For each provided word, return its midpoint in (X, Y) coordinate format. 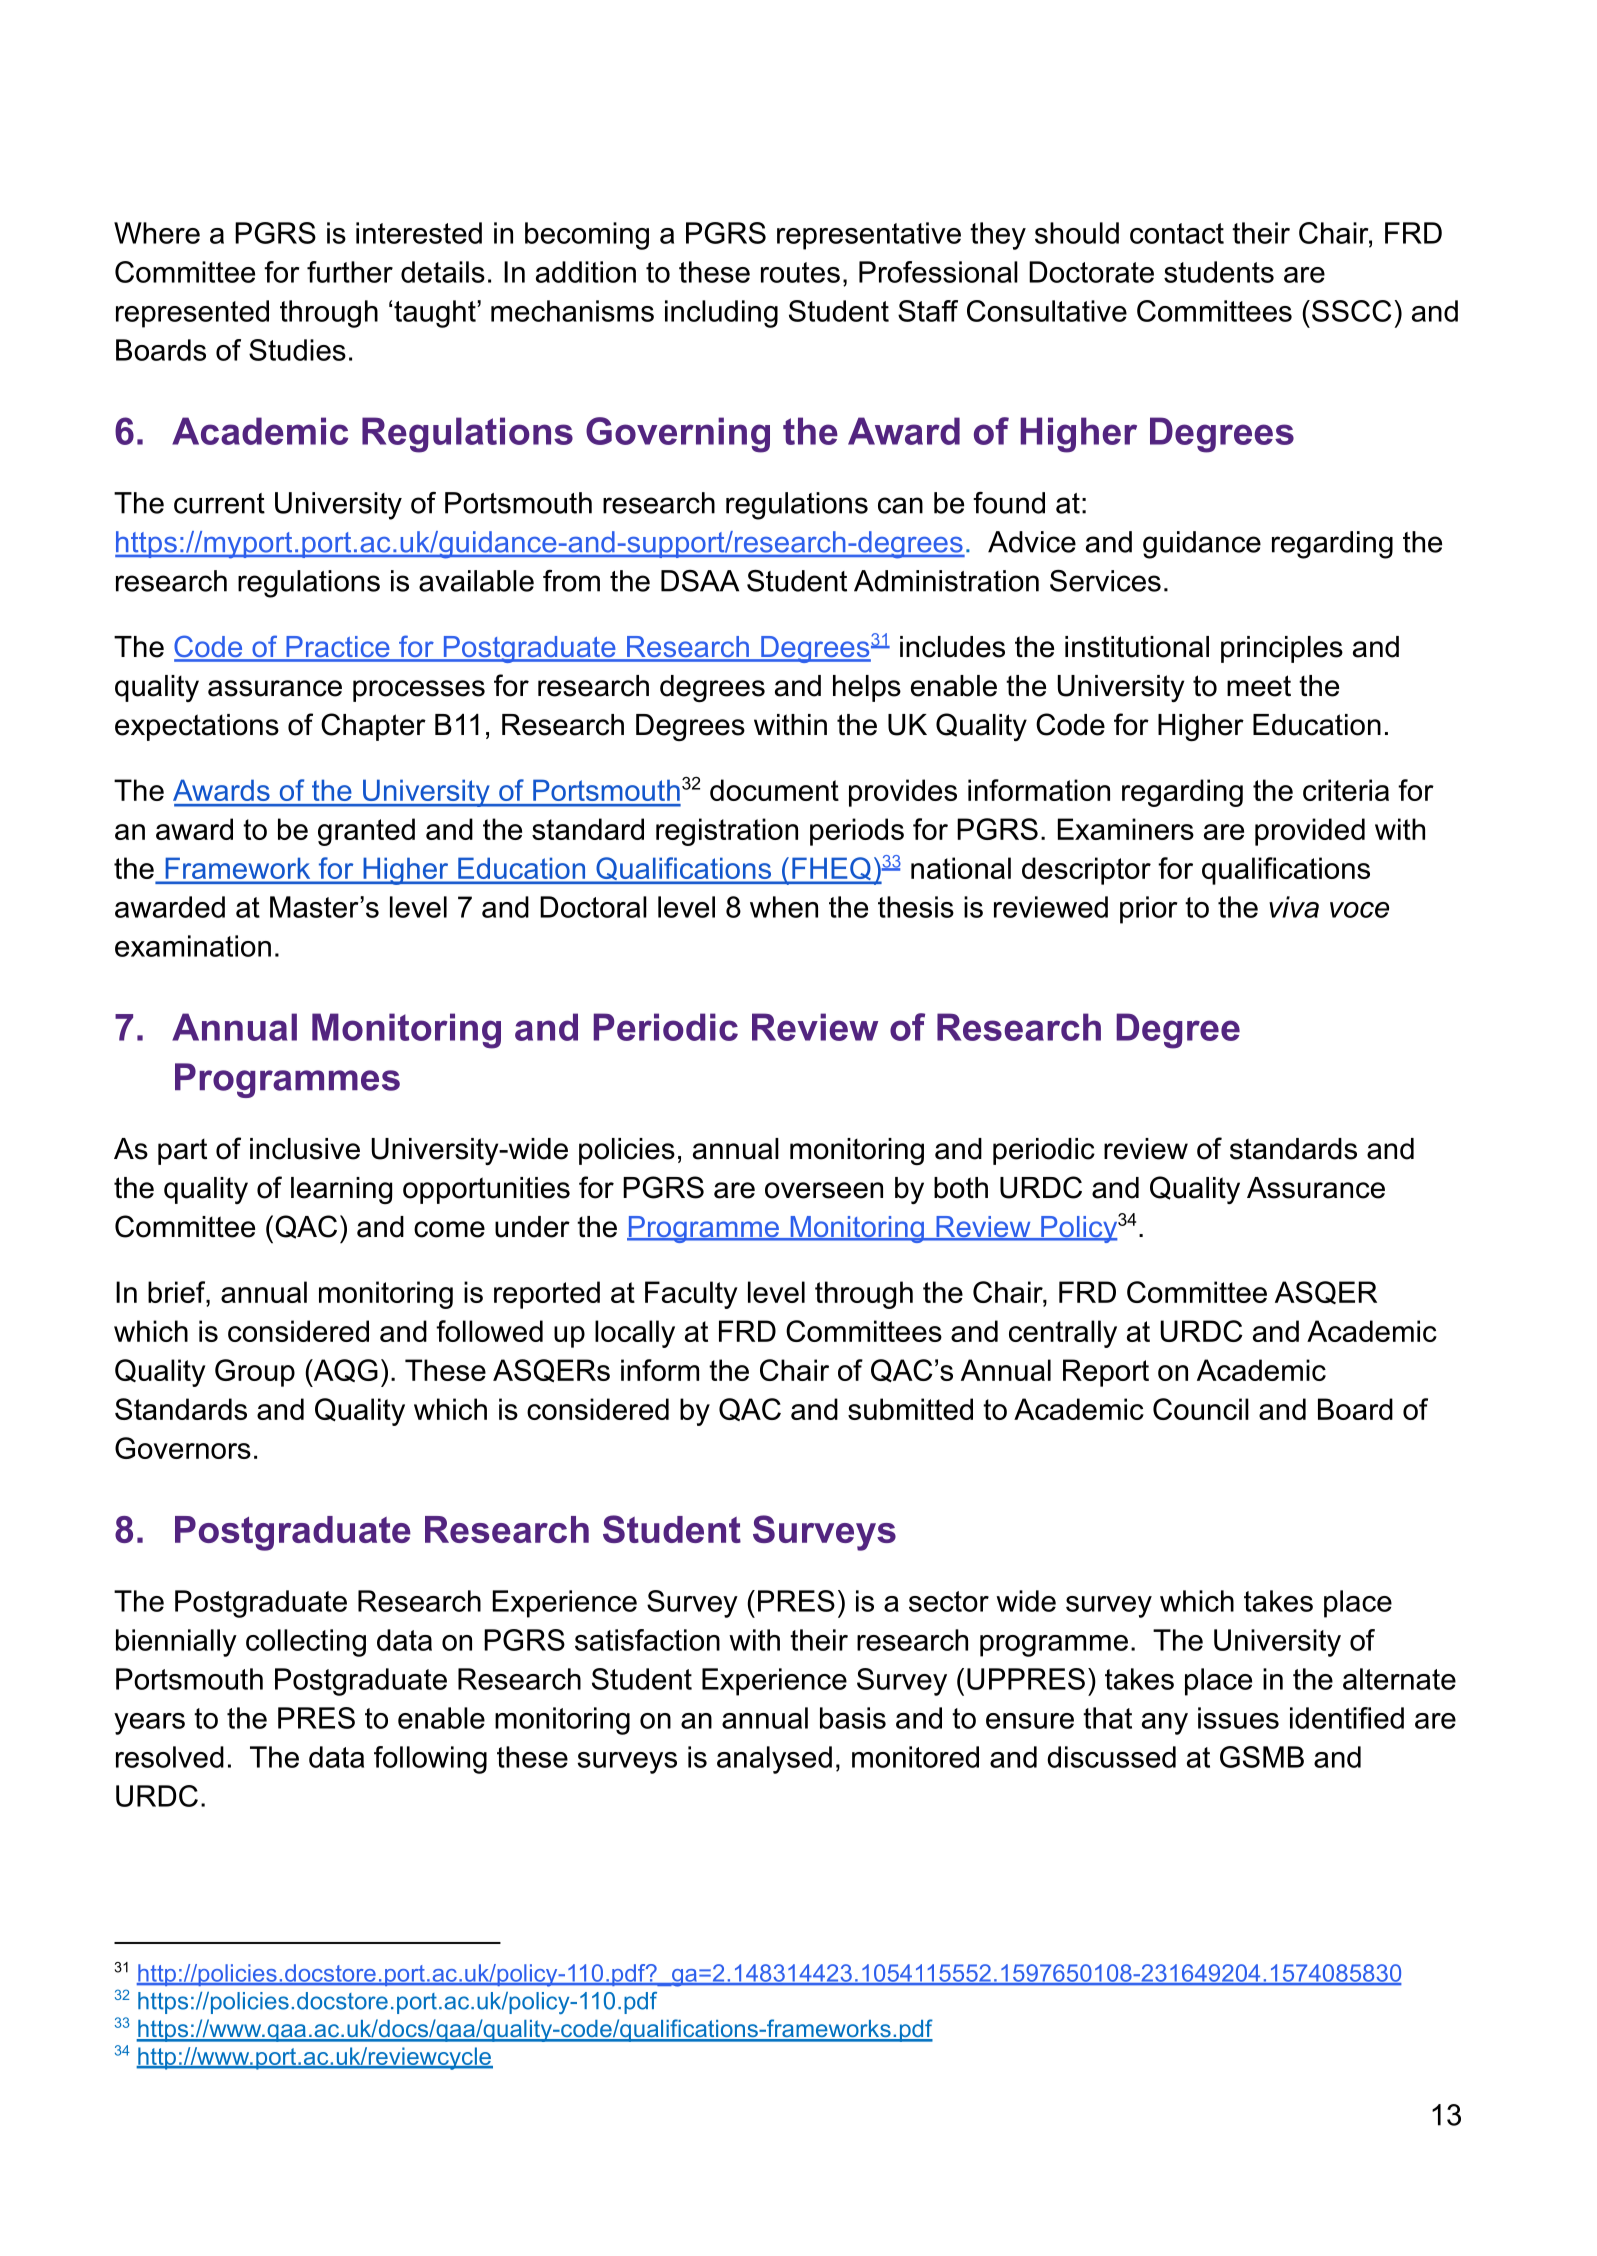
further (350, 272)
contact (1177, 233)
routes (800, 272)
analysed (774, 1760)
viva (1294, 907)
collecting (306, 1643)
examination (193, 946)
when (784, 907)
